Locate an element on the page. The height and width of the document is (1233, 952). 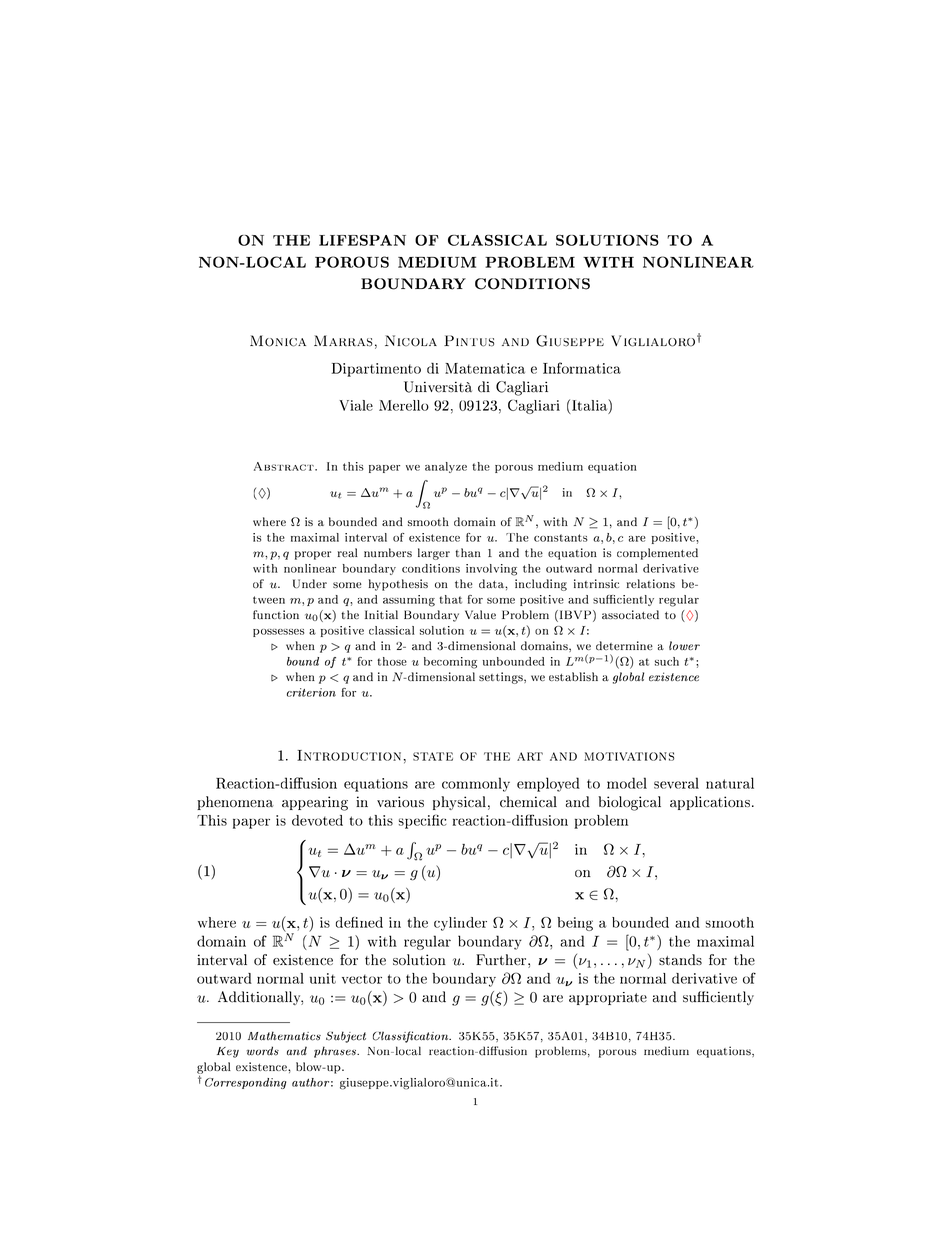
cylinder is located at coordinates (460, 924).
